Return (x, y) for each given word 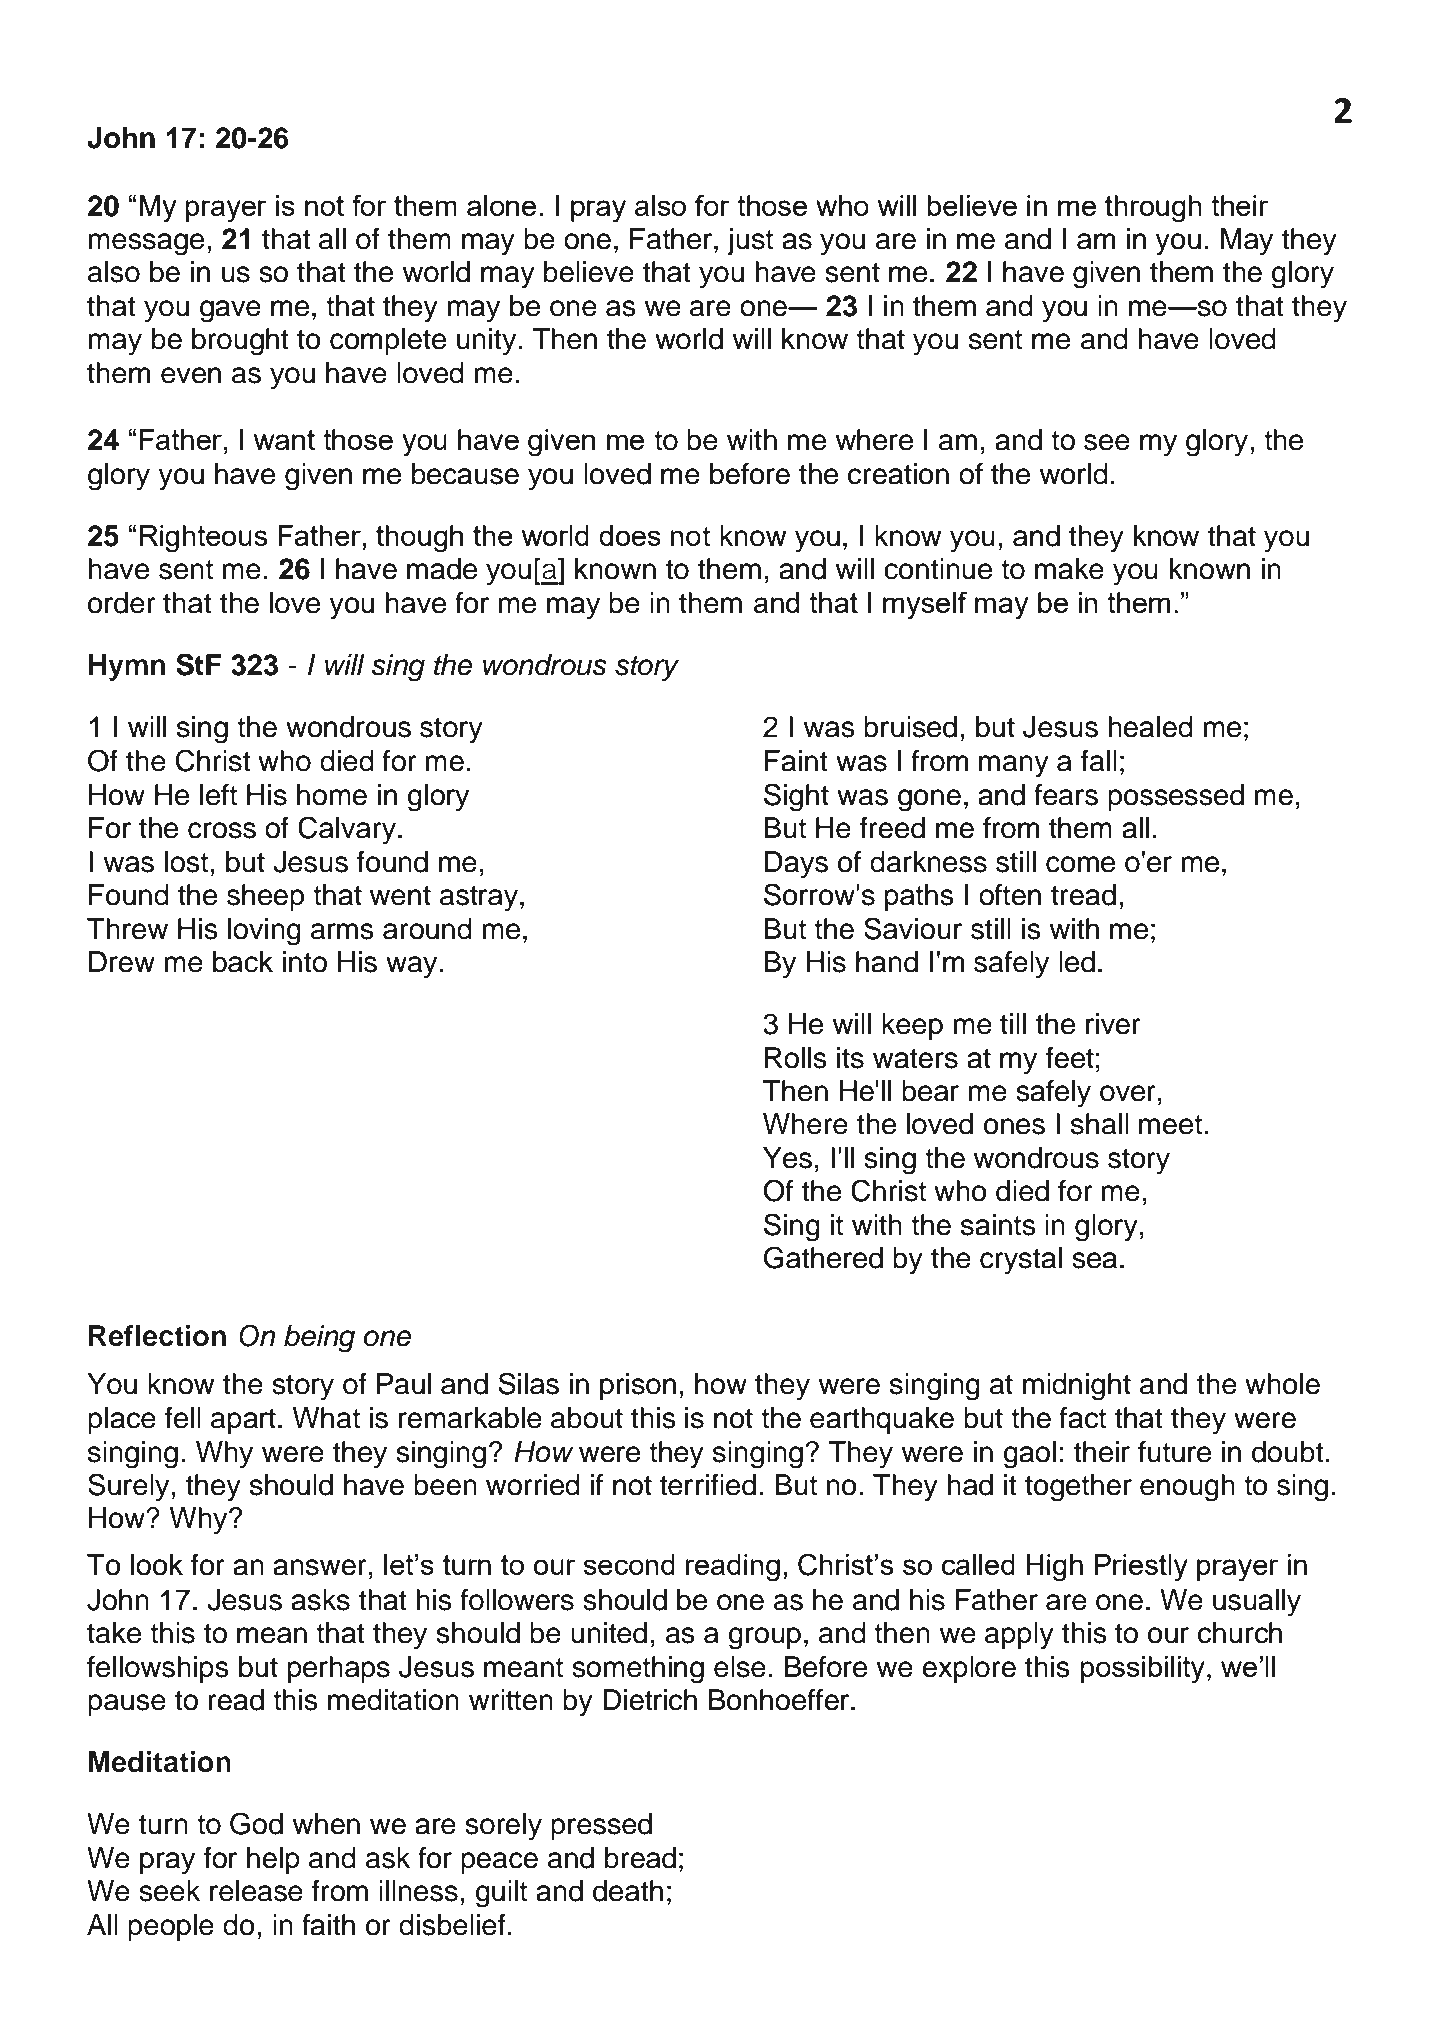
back (243, 962)
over (1128, 1093)
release (256, 1891)
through (1153, 209)
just (750, 241)
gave (230, 311)
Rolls (796, 1058)
